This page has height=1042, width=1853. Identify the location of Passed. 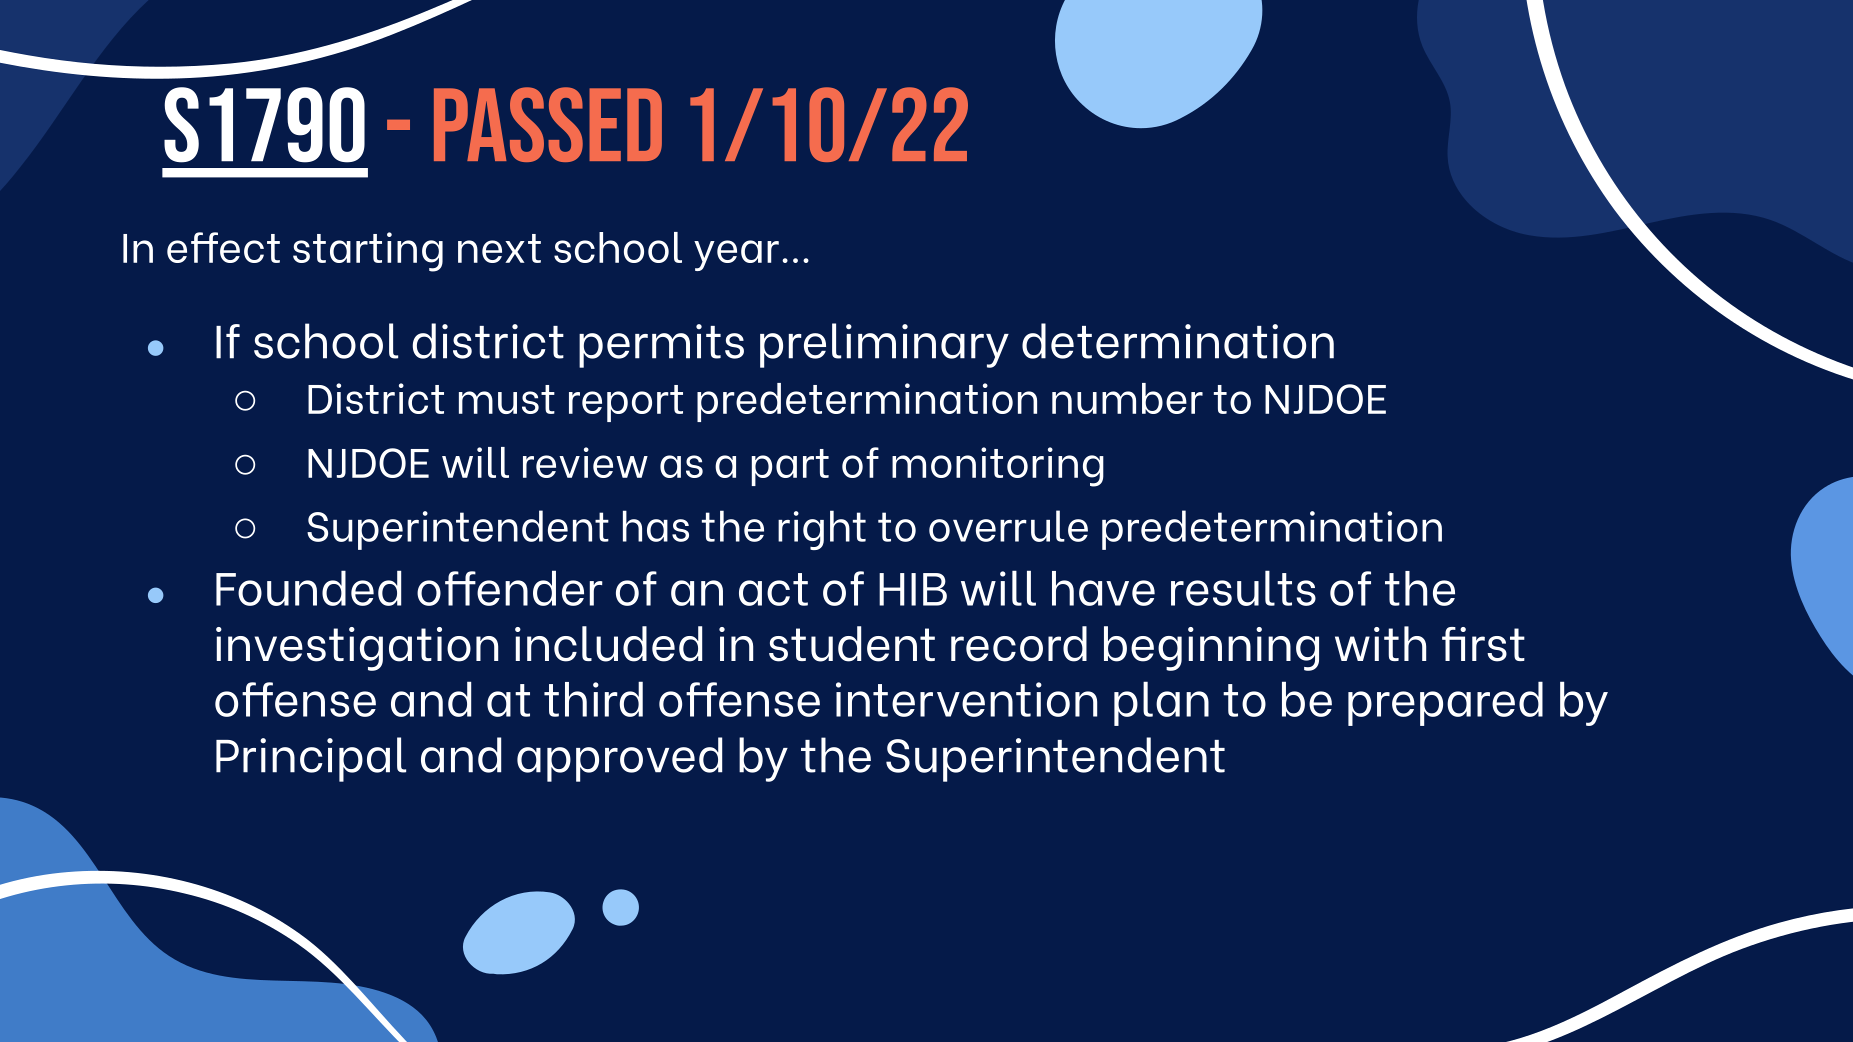
(548, 124).
